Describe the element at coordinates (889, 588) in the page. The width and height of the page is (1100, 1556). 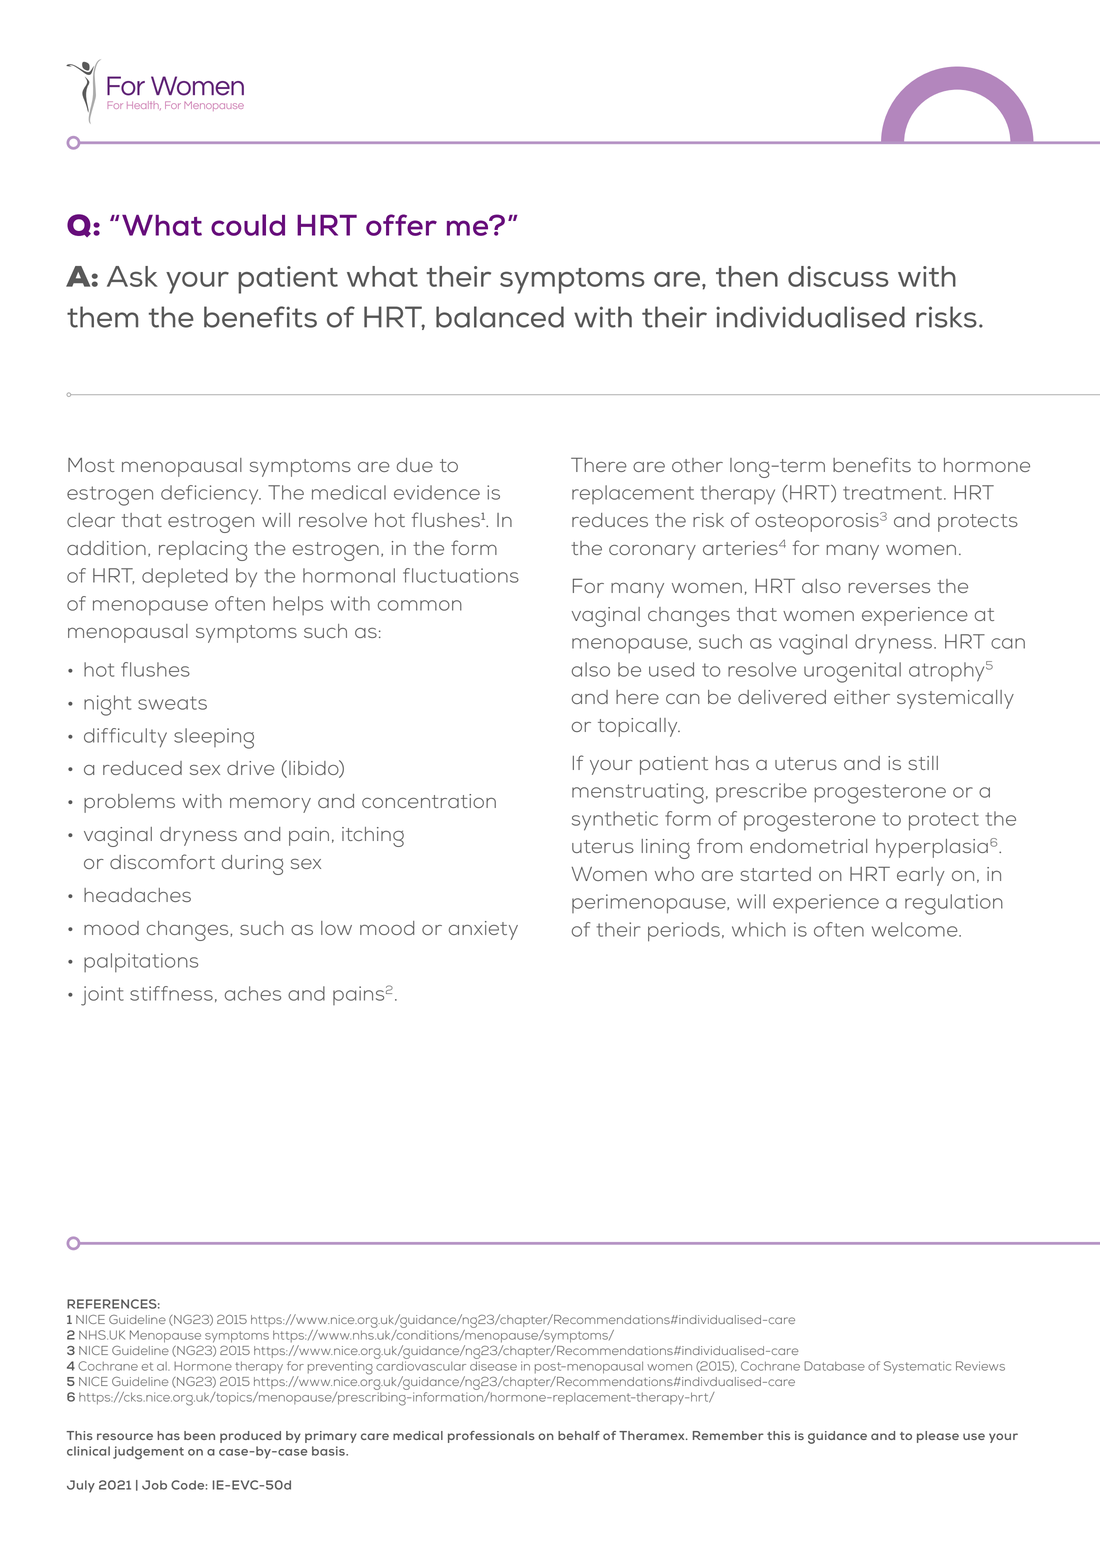
I see `reverses` at that location.
